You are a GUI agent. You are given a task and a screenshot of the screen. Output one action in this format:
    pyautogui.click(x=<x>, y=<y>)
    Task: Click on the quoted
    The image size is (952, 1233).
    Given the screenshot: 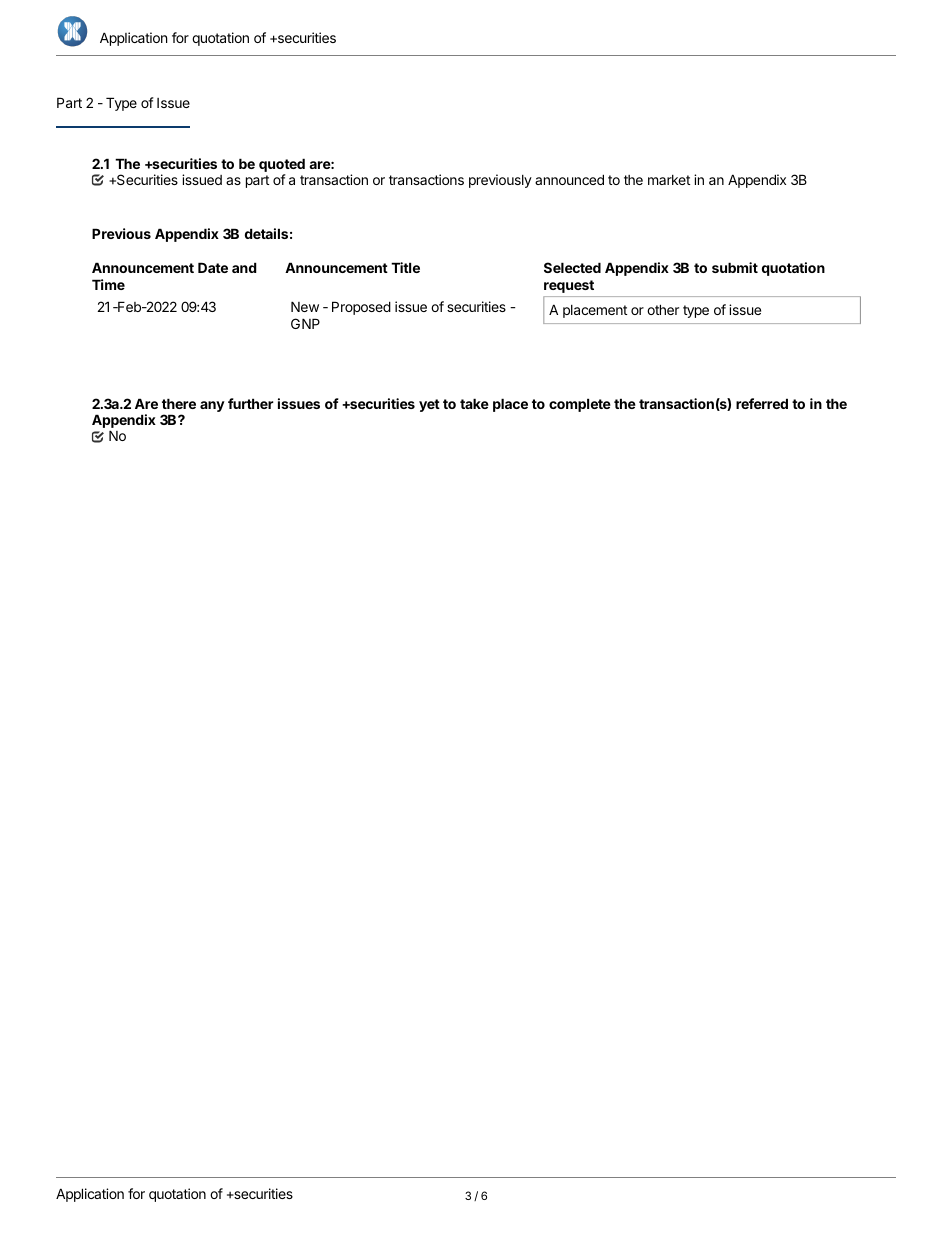 What is the action you would take?
    pyautogui.click(x=282, y=165)
